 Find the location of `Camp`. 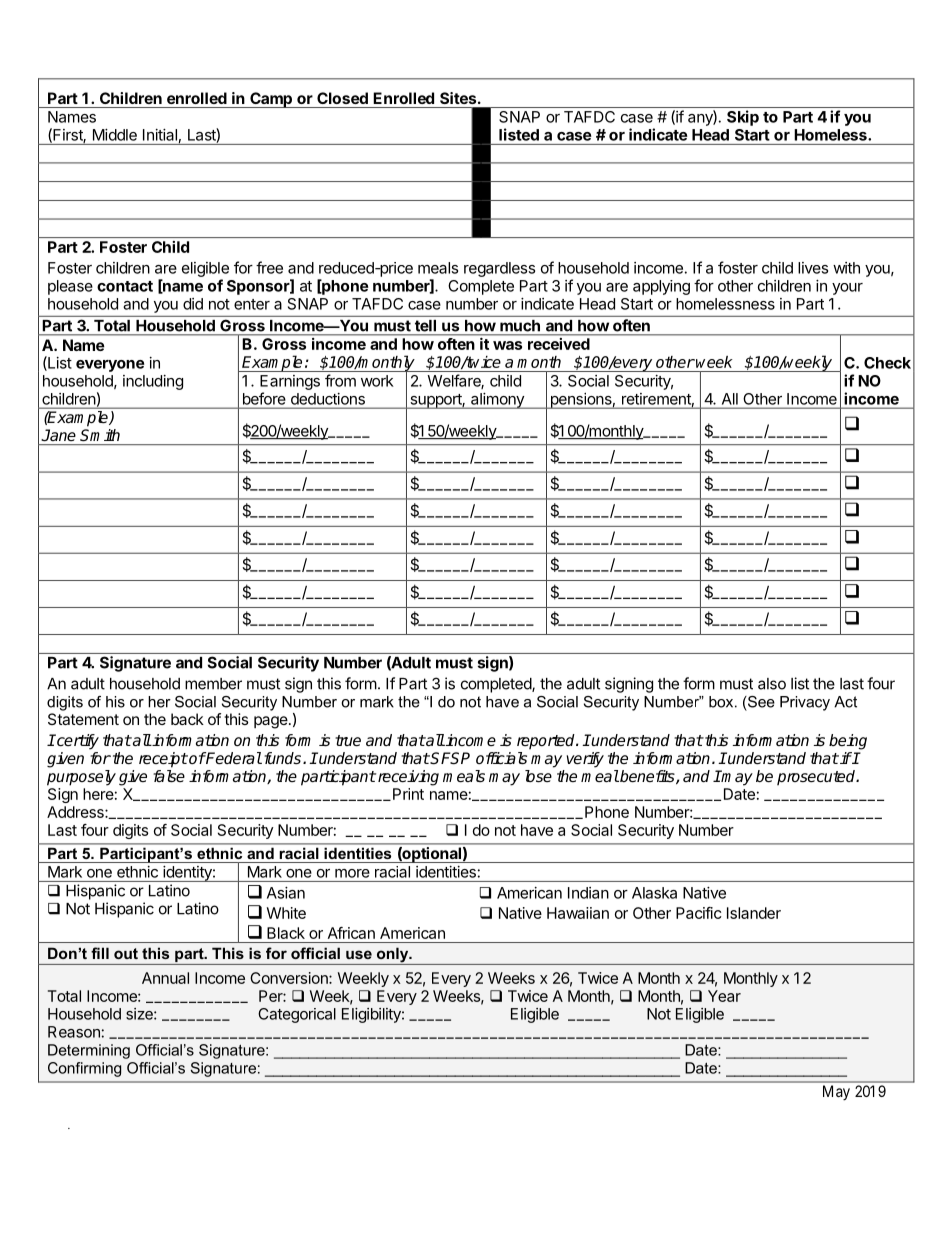

Camp is located at coordinates (271, 100).
